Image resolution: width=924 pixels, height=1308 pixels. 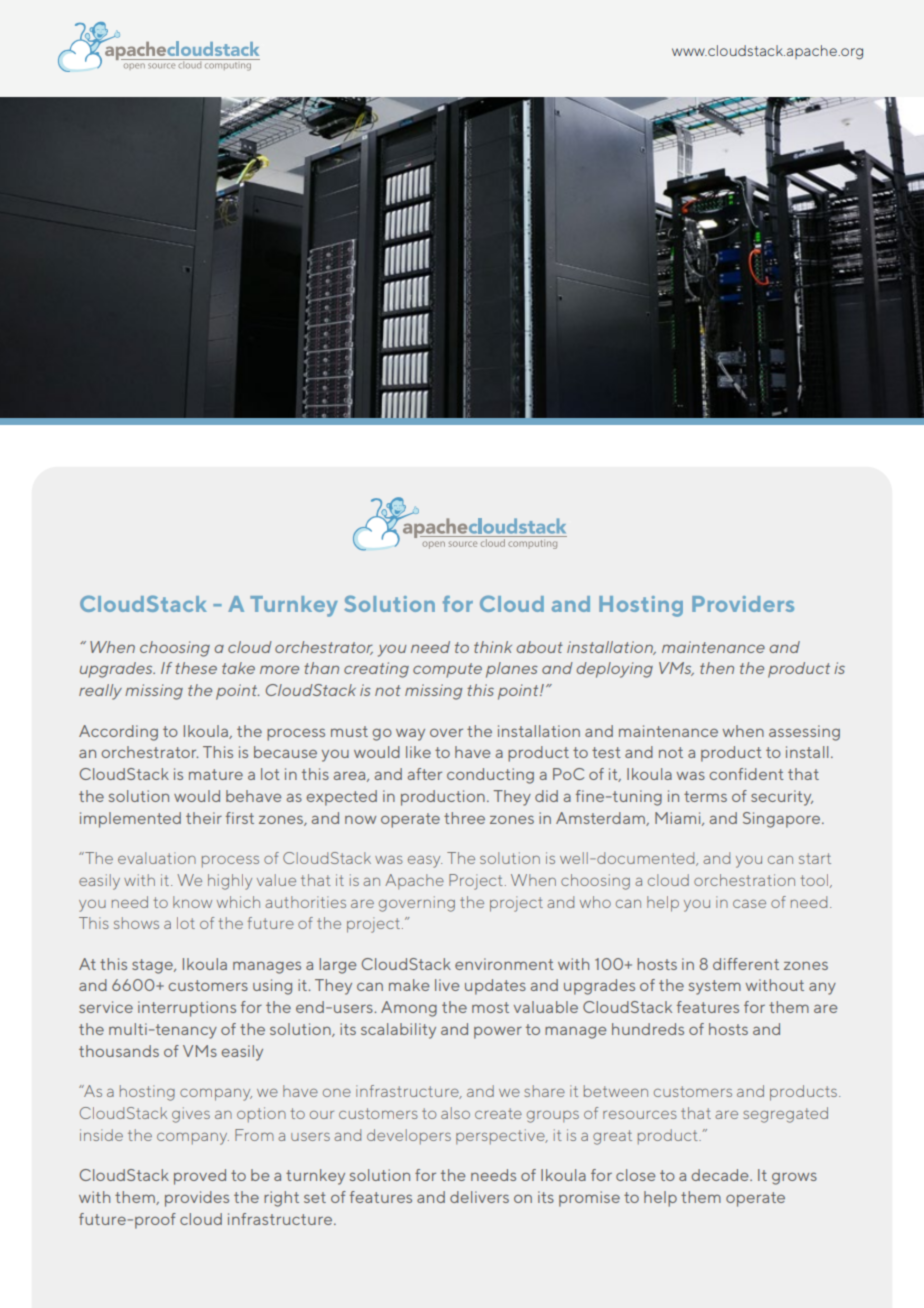 What do you see at coordinates (743, 604) in the page?
I see `Providers` at bounding box center [743, 604].
